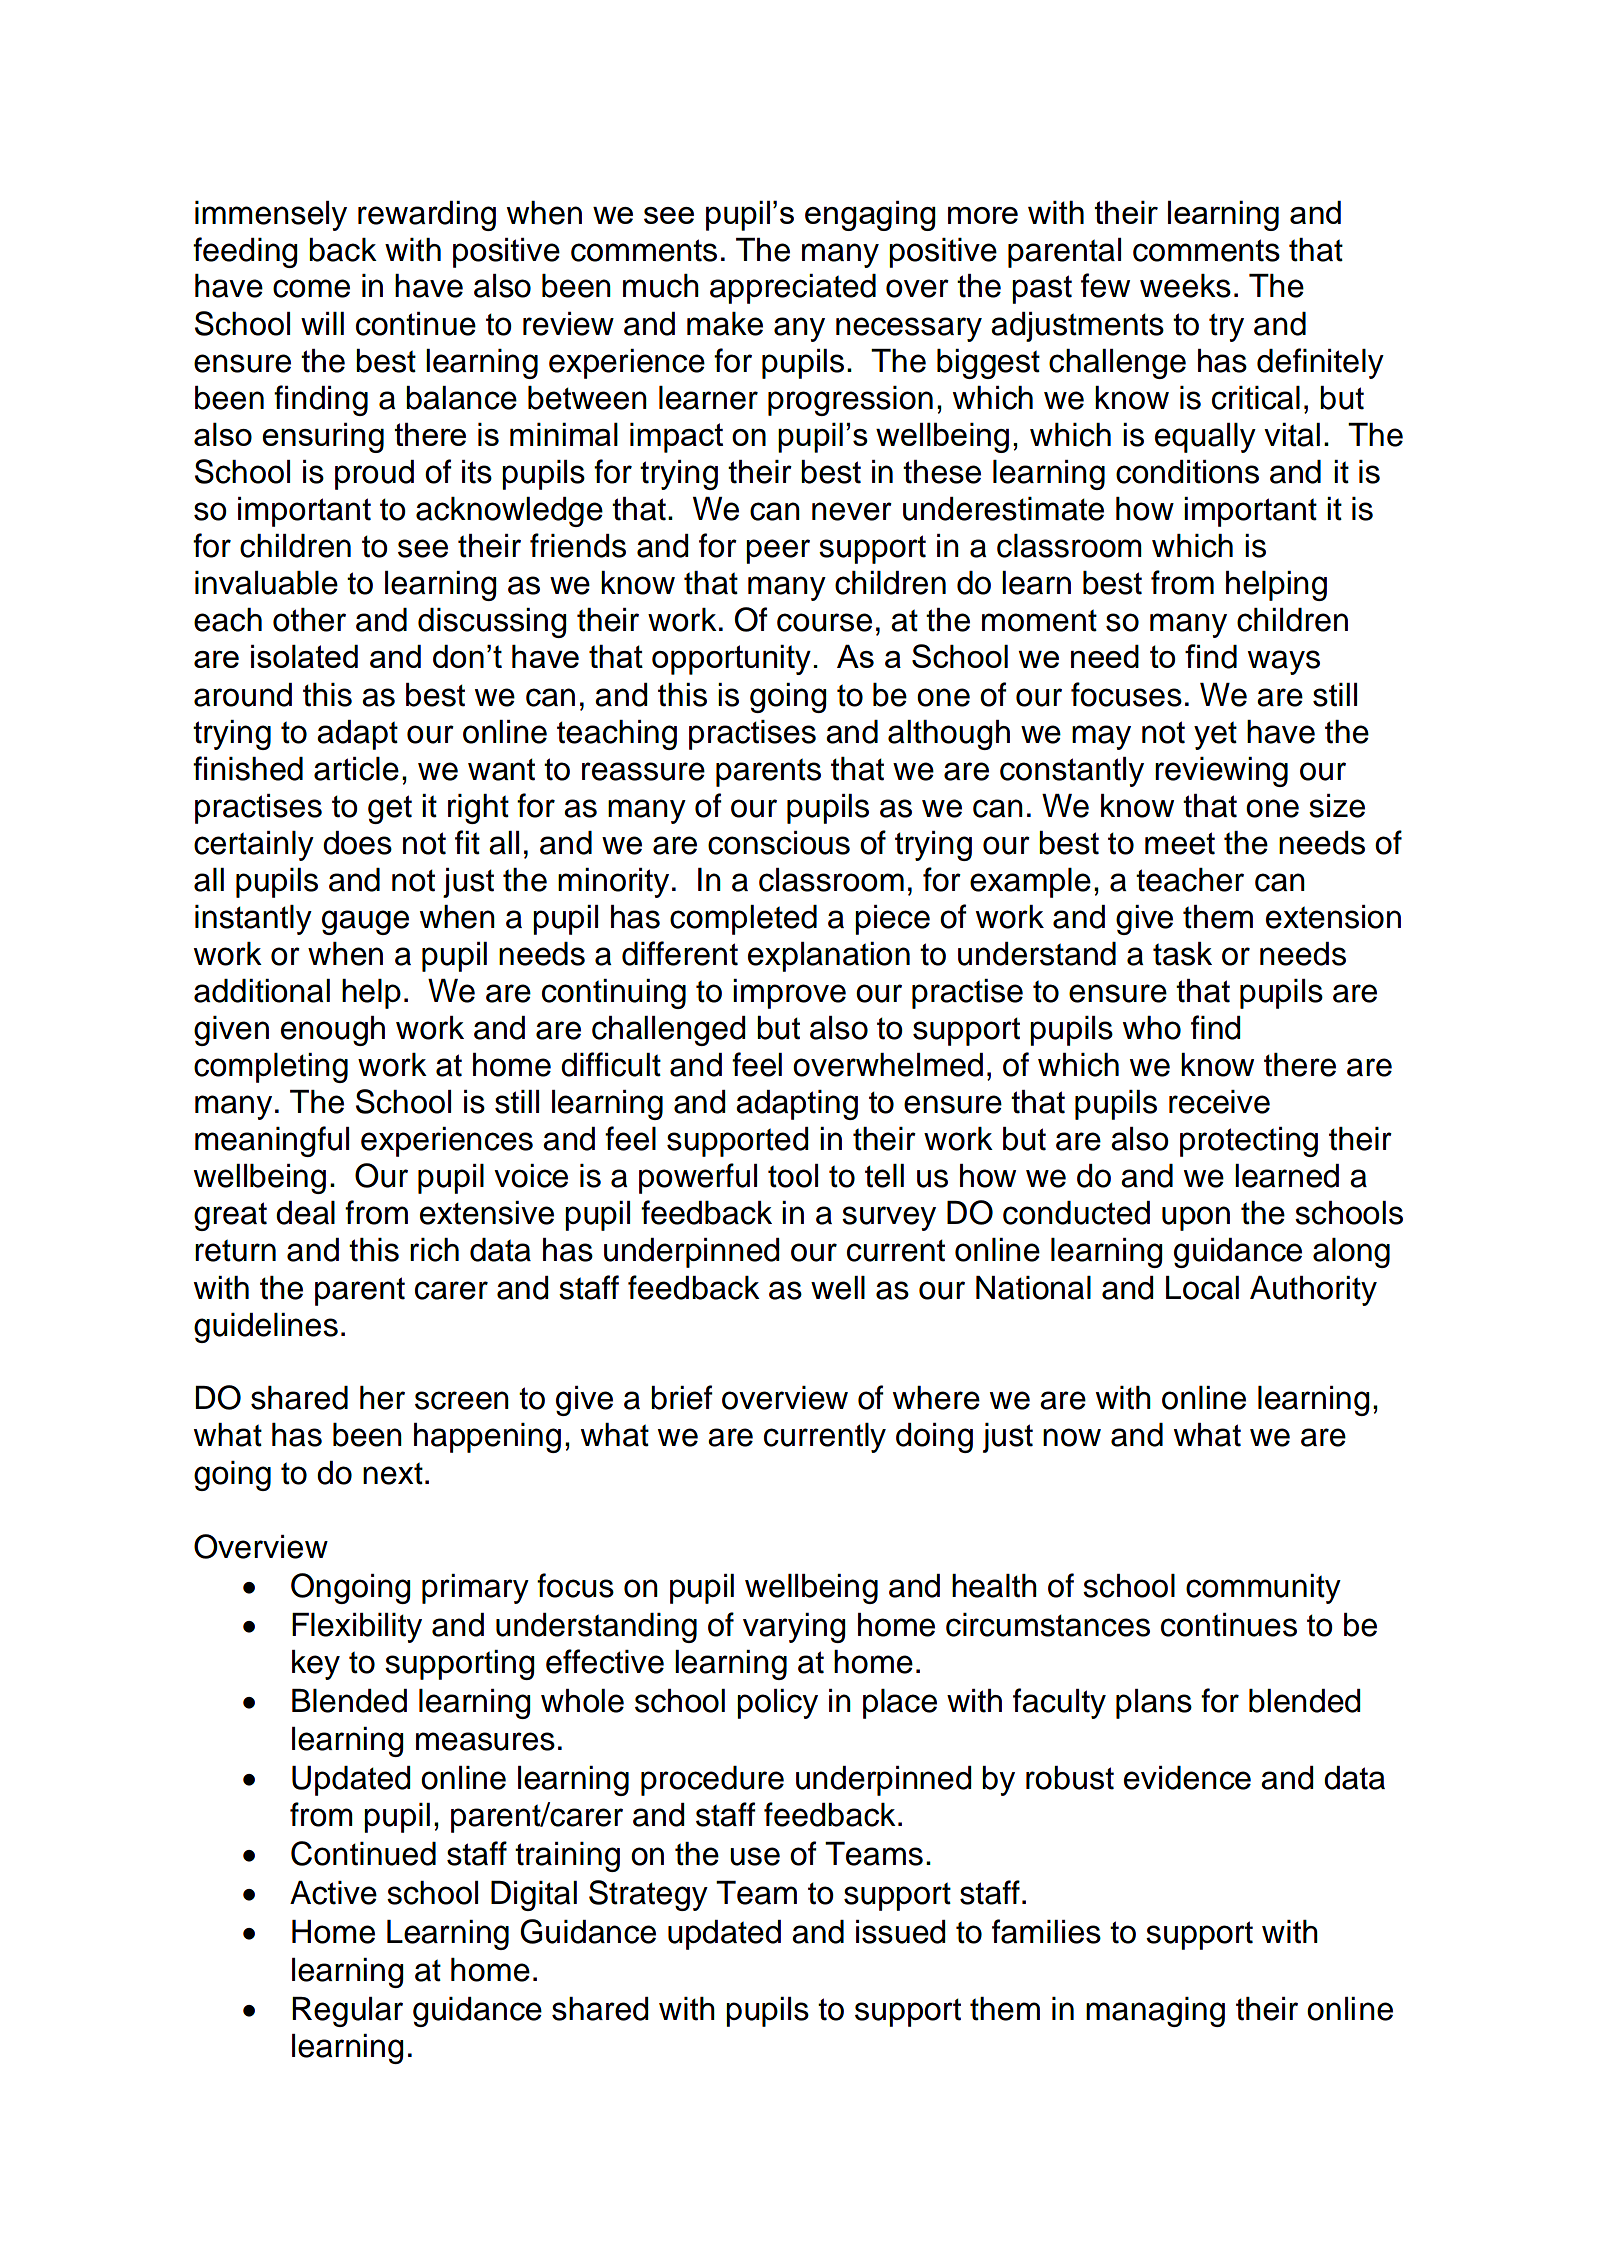  What do you see at coordinates (272, 1141) in the screenshot?
I see `meaningful` at bounding box center [272, 1141].
